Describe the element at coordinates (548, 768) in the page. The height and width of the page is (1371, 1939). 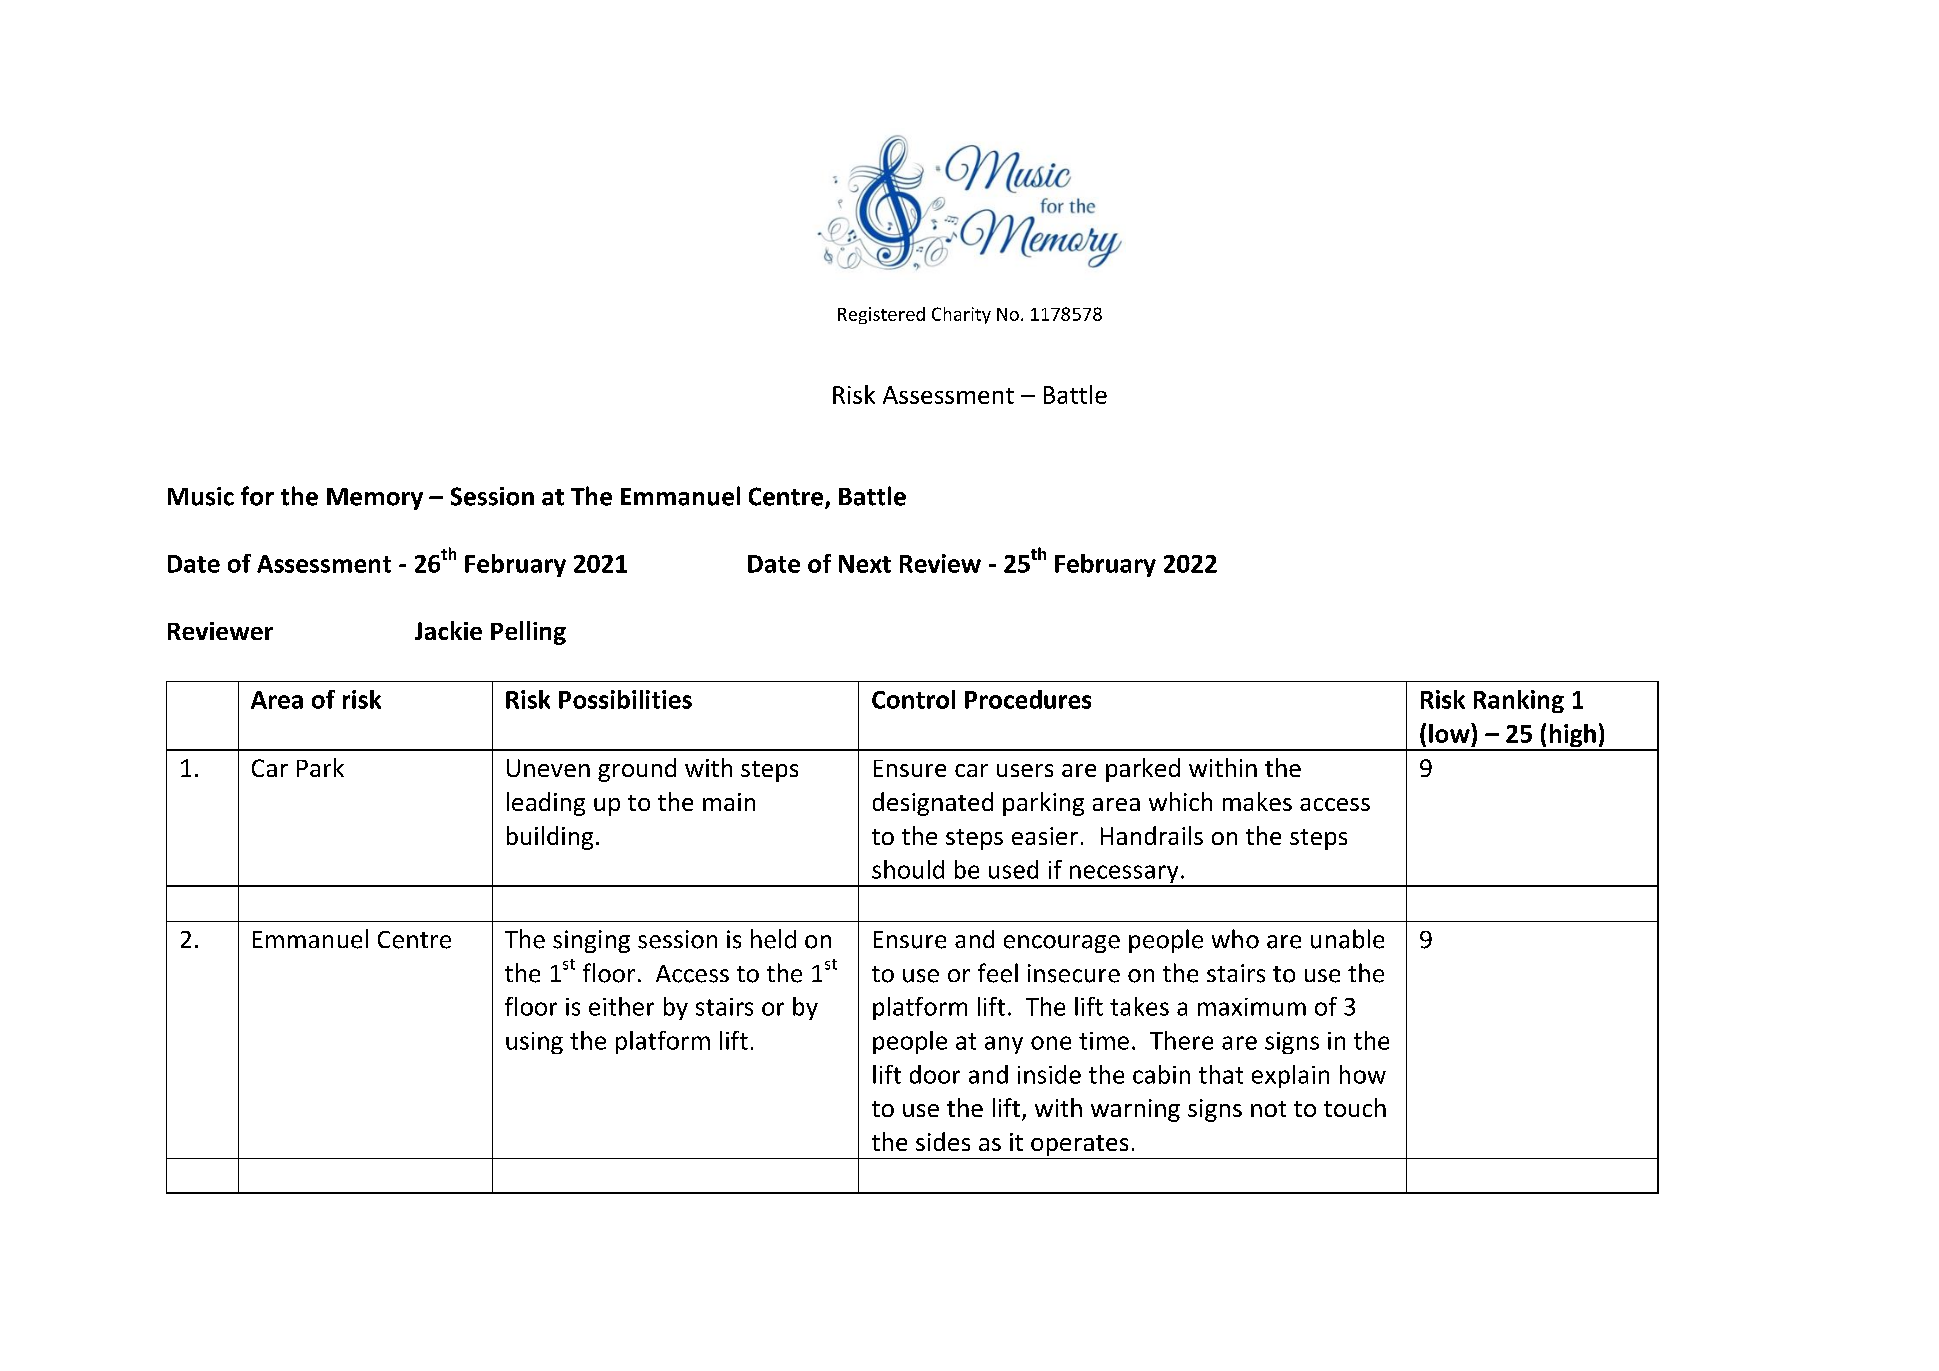
I see `Uneven` at that location.
